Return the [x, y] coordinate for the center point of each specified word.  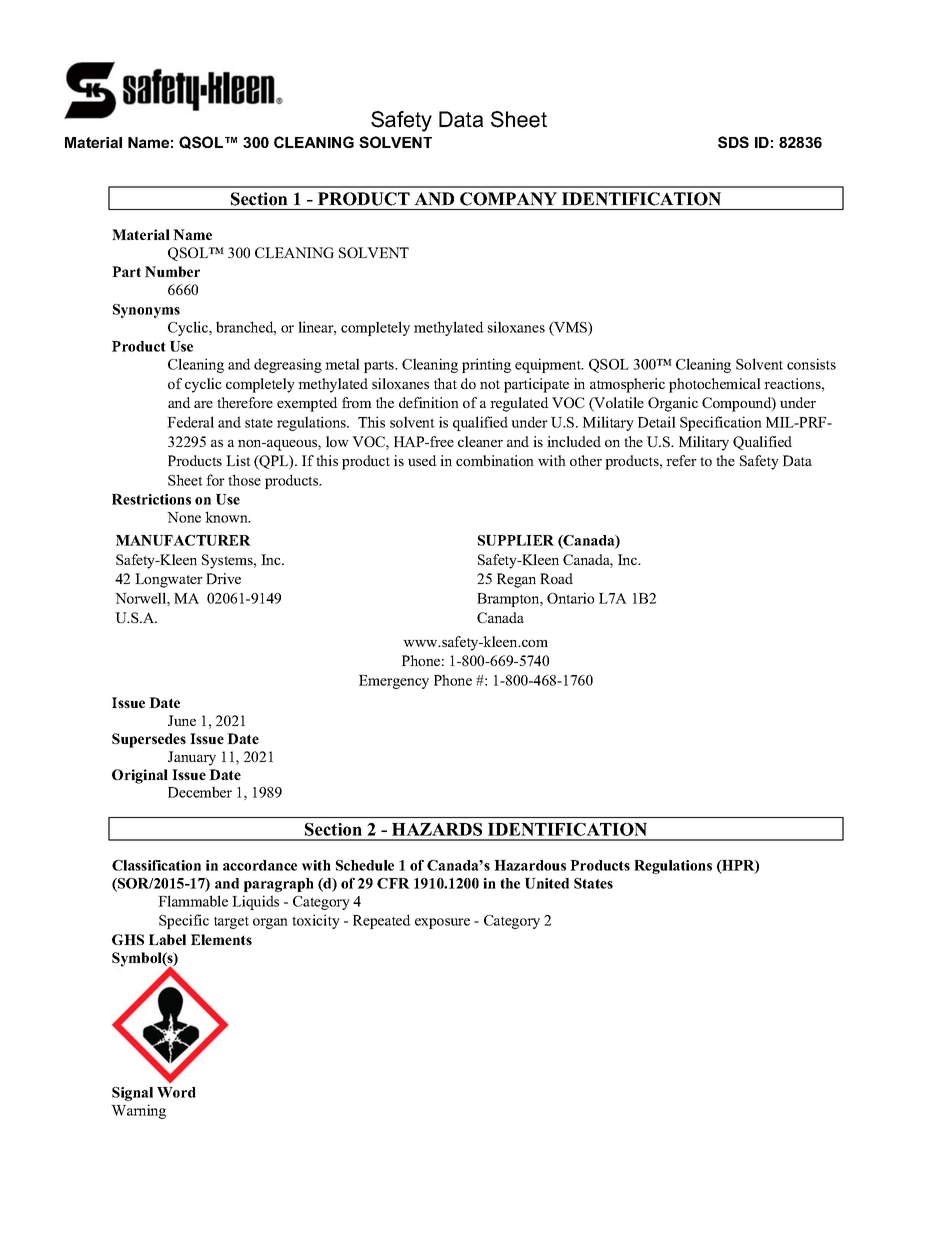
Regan [516, 580]
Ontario [570, 598]
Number [172, 271]
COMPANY [508, 199]
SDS [733, 142]
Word [176, 1092]
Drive [223, 578]
